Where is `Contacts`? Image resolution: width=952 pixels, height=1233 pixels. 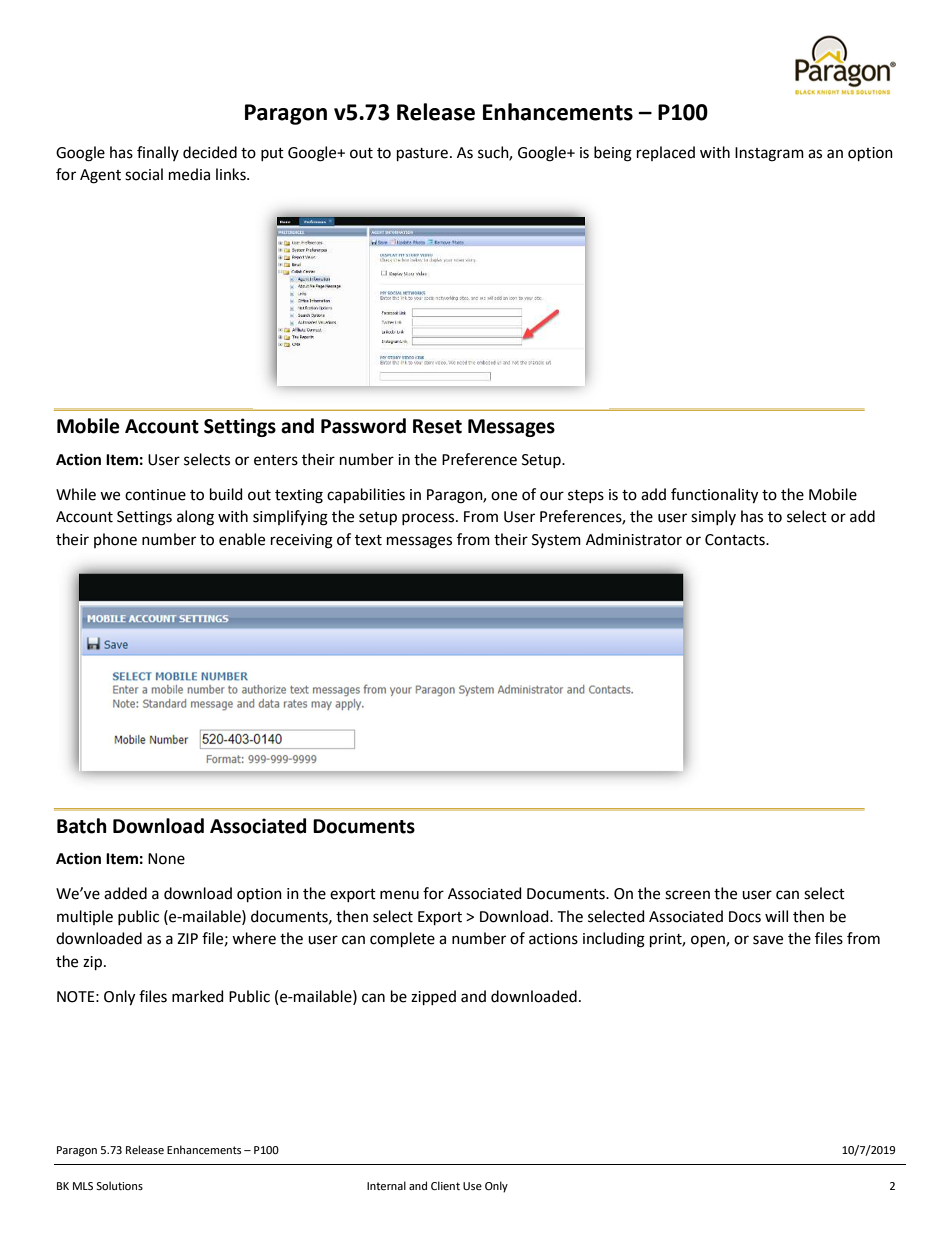 Contacts is located at coordinates (736, 540).
